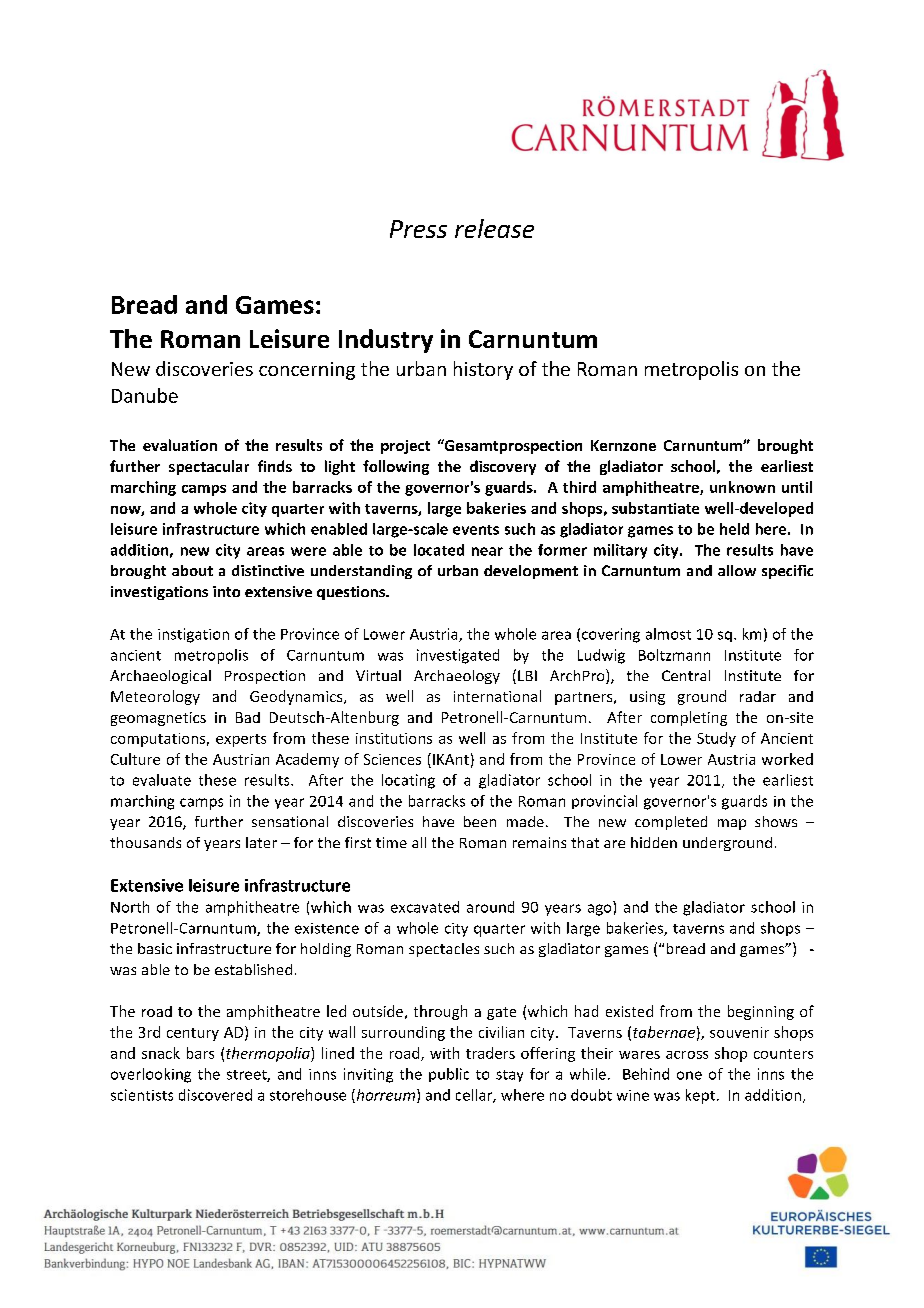 The image size is (924, 1308). Describe the element at coordinates (449, 1075) in the document. I see `public` at that location.
